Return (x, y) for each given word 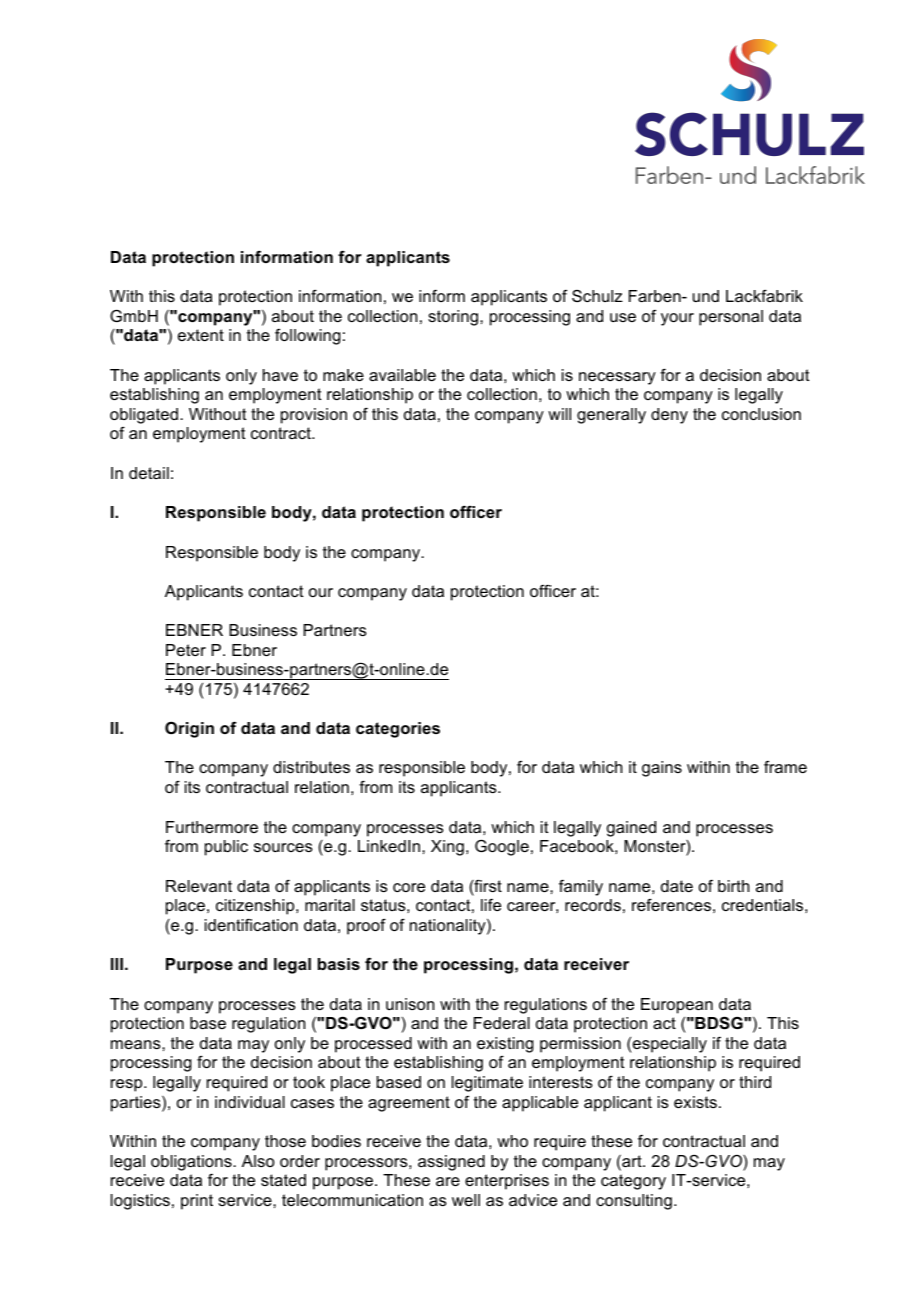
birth (733, 886)
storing (453, 318)
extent (201, 335)
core (409, 887)
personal (731, 318)
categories (398, 730)
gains (662, 769)
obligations (192, 1163)
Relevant (199, 886)
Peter (186, 650)
